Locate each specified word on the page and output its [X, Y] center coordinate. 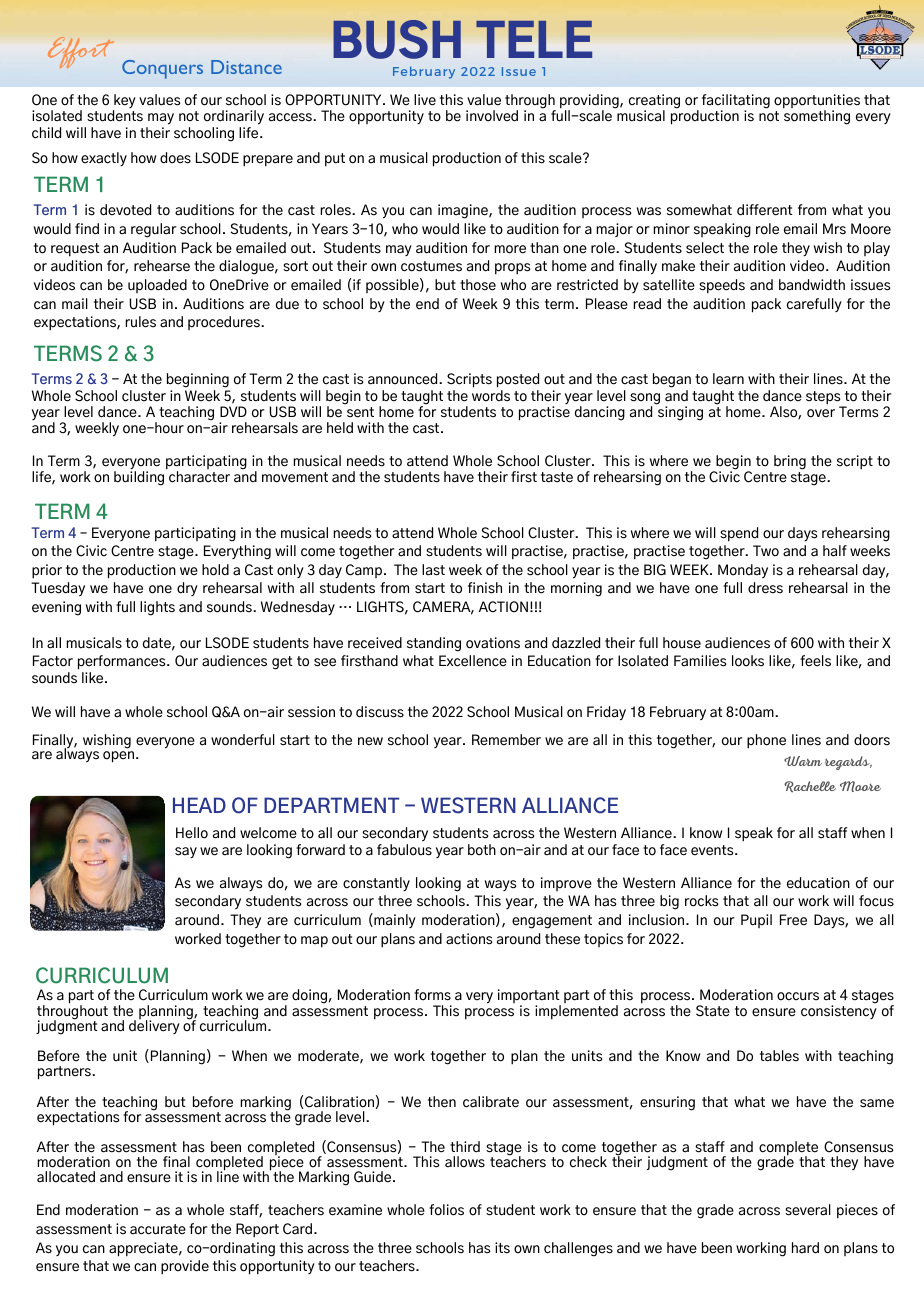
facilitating [736, 102]
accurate [158, 1229]
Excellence [473, 661]
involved [492, 116]
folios [446, 1210]
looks [748, 661]
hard [805, 1248]
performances [123, 662]
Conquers [162, 69]
